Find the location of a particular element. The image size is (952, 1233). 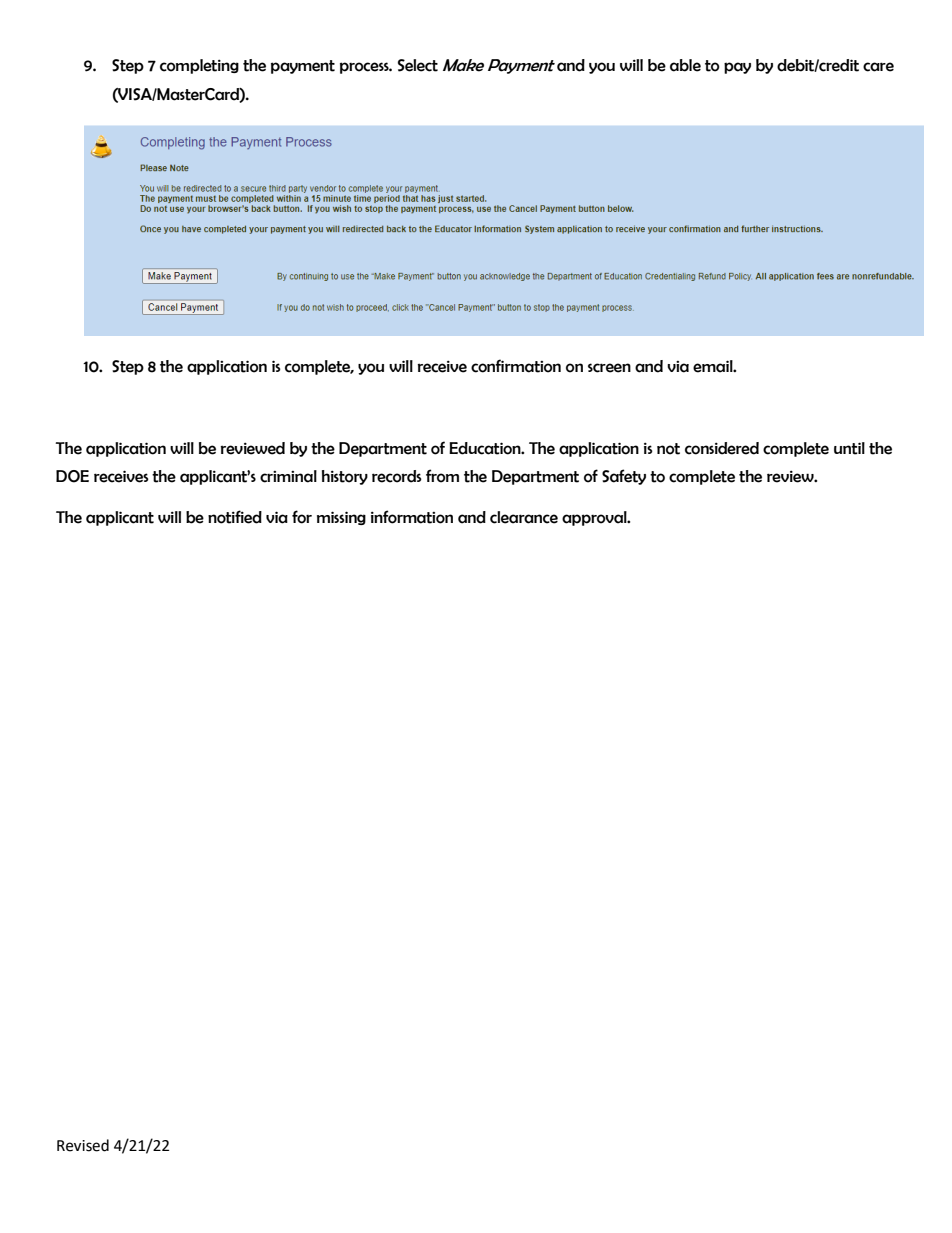

Select is located at coordinates (418, 65).
